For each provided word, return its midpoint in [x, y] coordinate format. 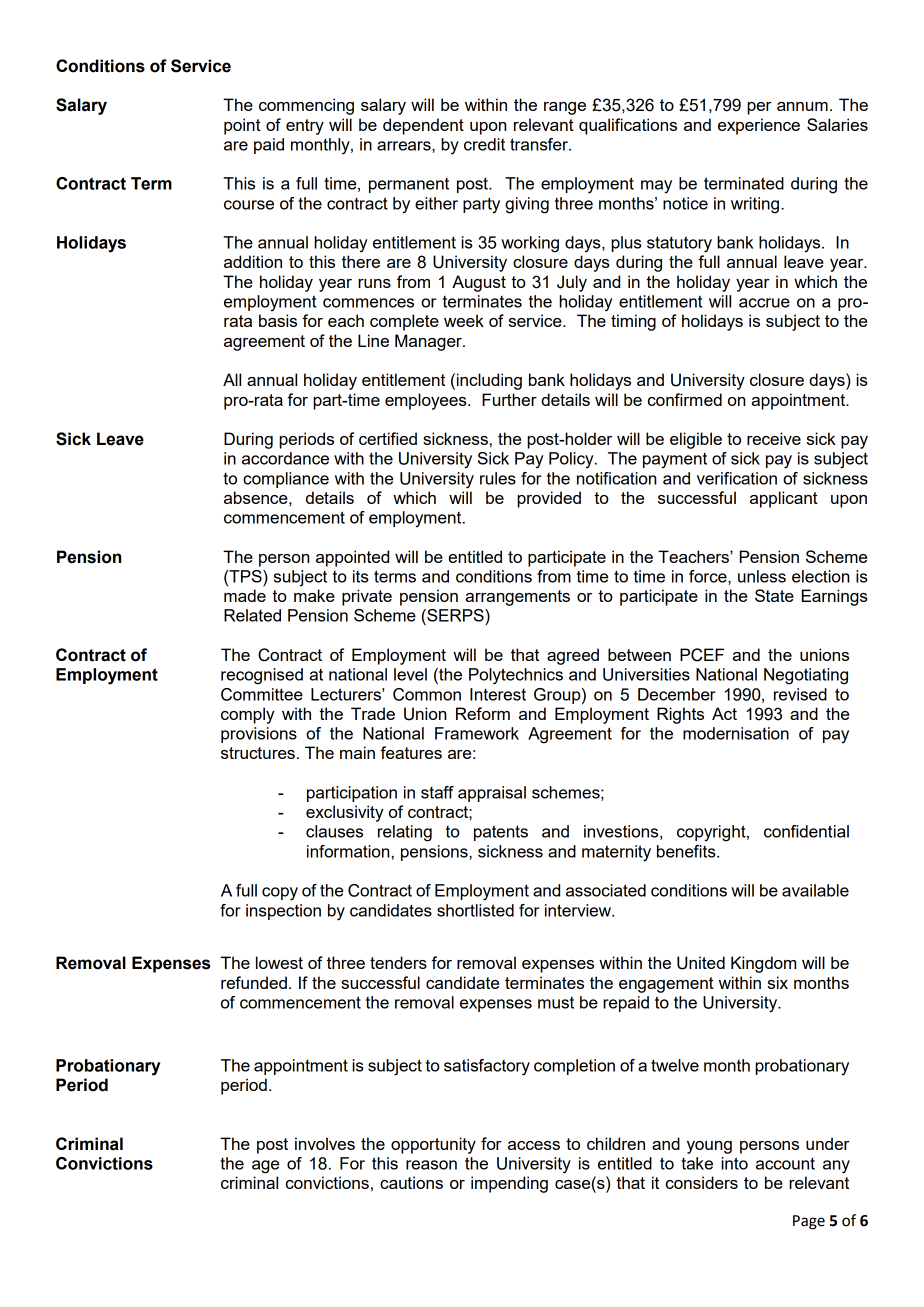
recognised [262, 676]
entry [305, 127]
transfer [540, 144]
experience [759, 126]
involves [325, 1143]
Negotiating [806, 676]
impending [509, 1184]
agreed [573, 656]
